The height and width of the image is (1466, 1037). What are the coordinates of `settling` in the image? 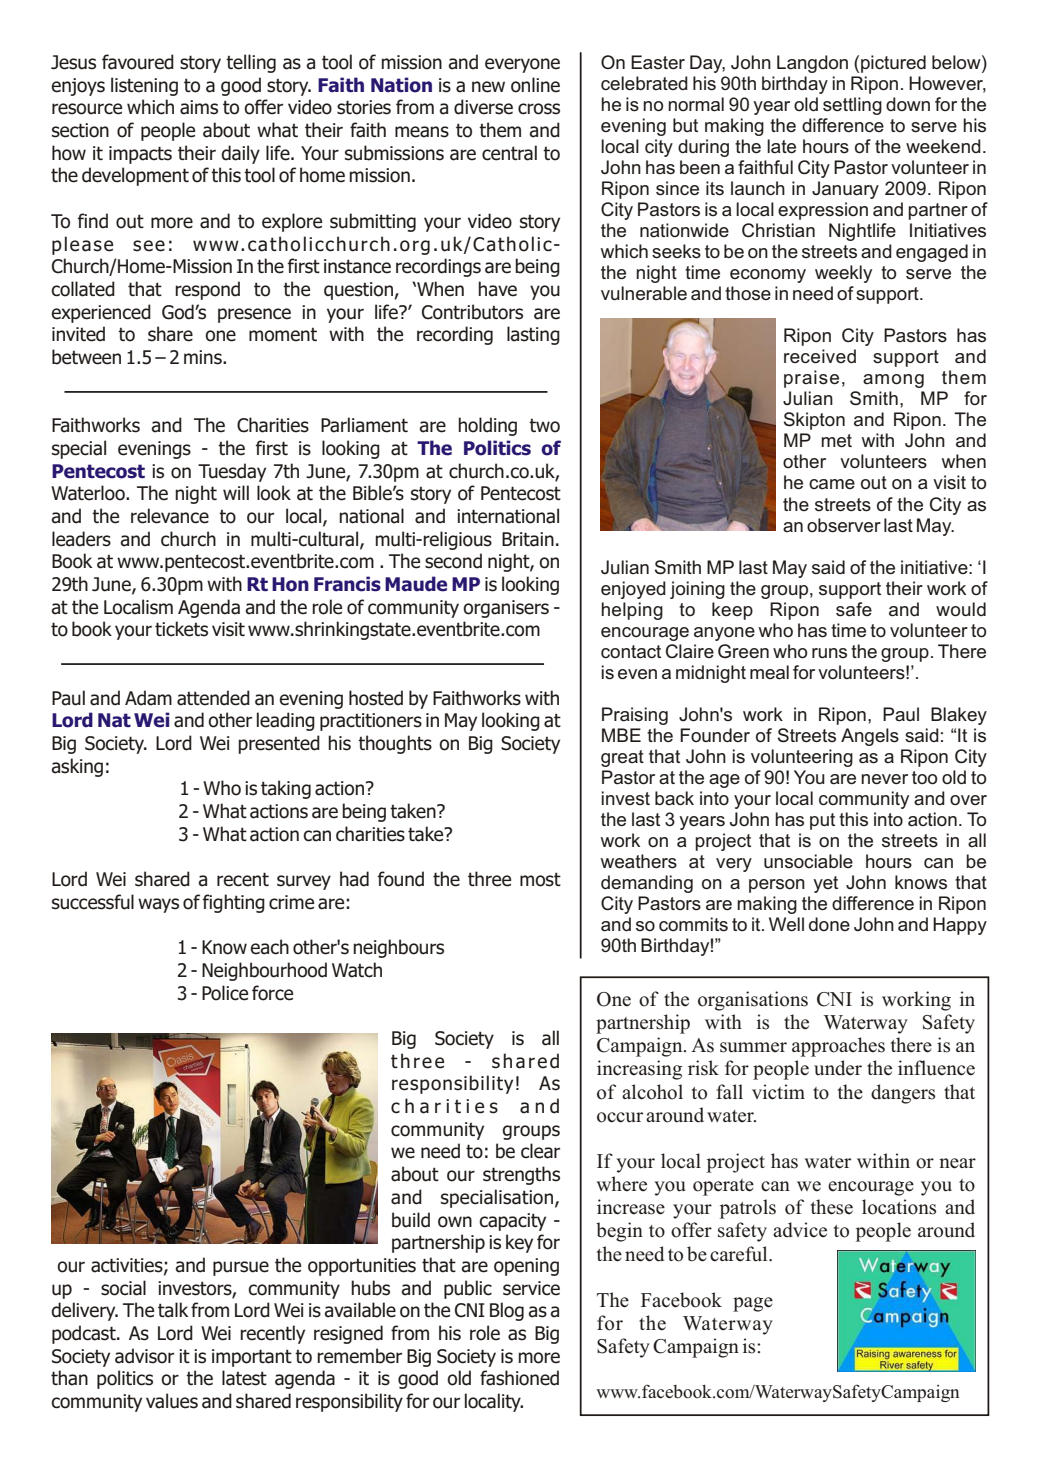 It's located at (852, 106).
